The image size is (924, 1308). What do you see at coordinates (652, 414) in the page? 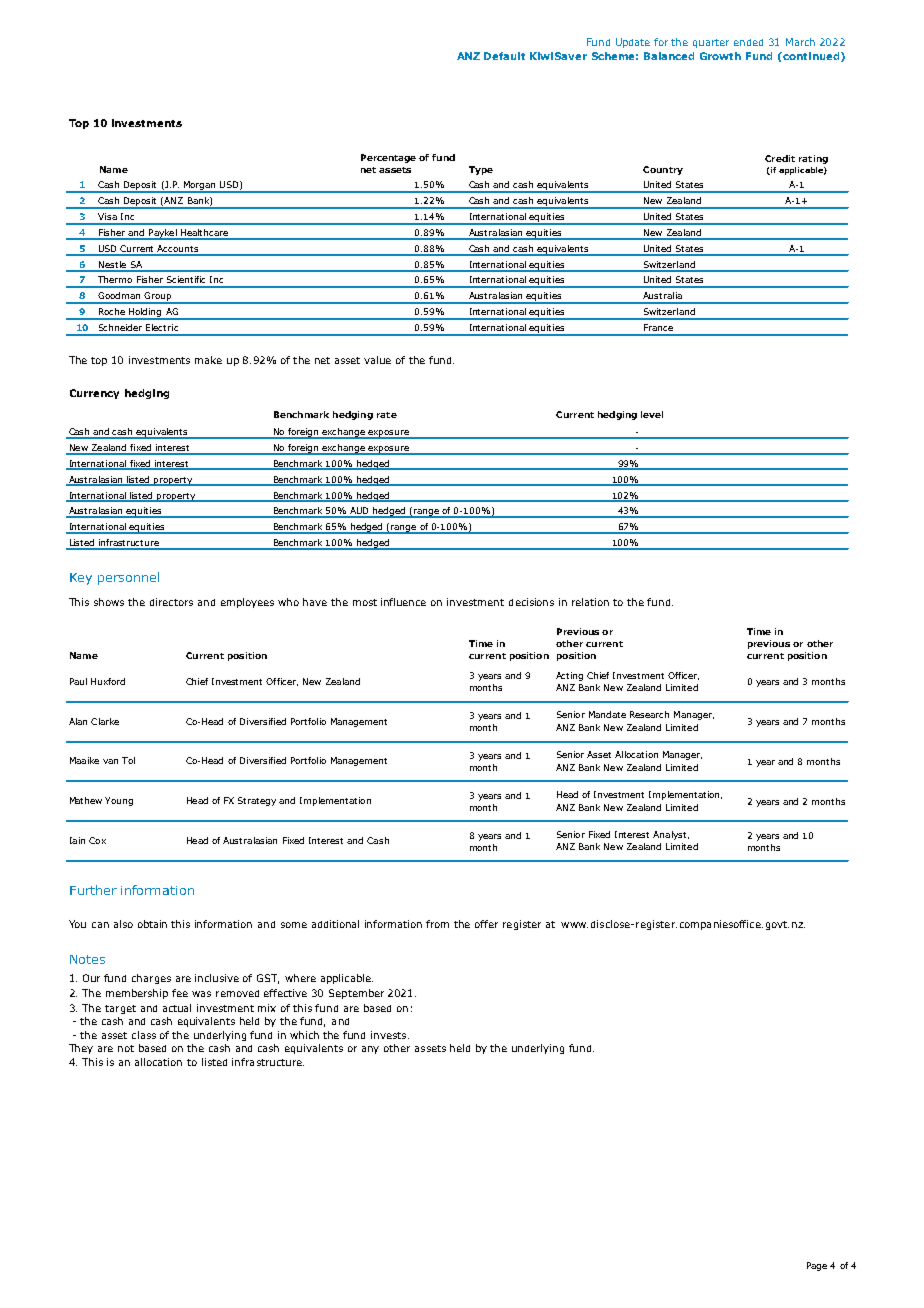
I see `level` at bounding box center [652, 414].
